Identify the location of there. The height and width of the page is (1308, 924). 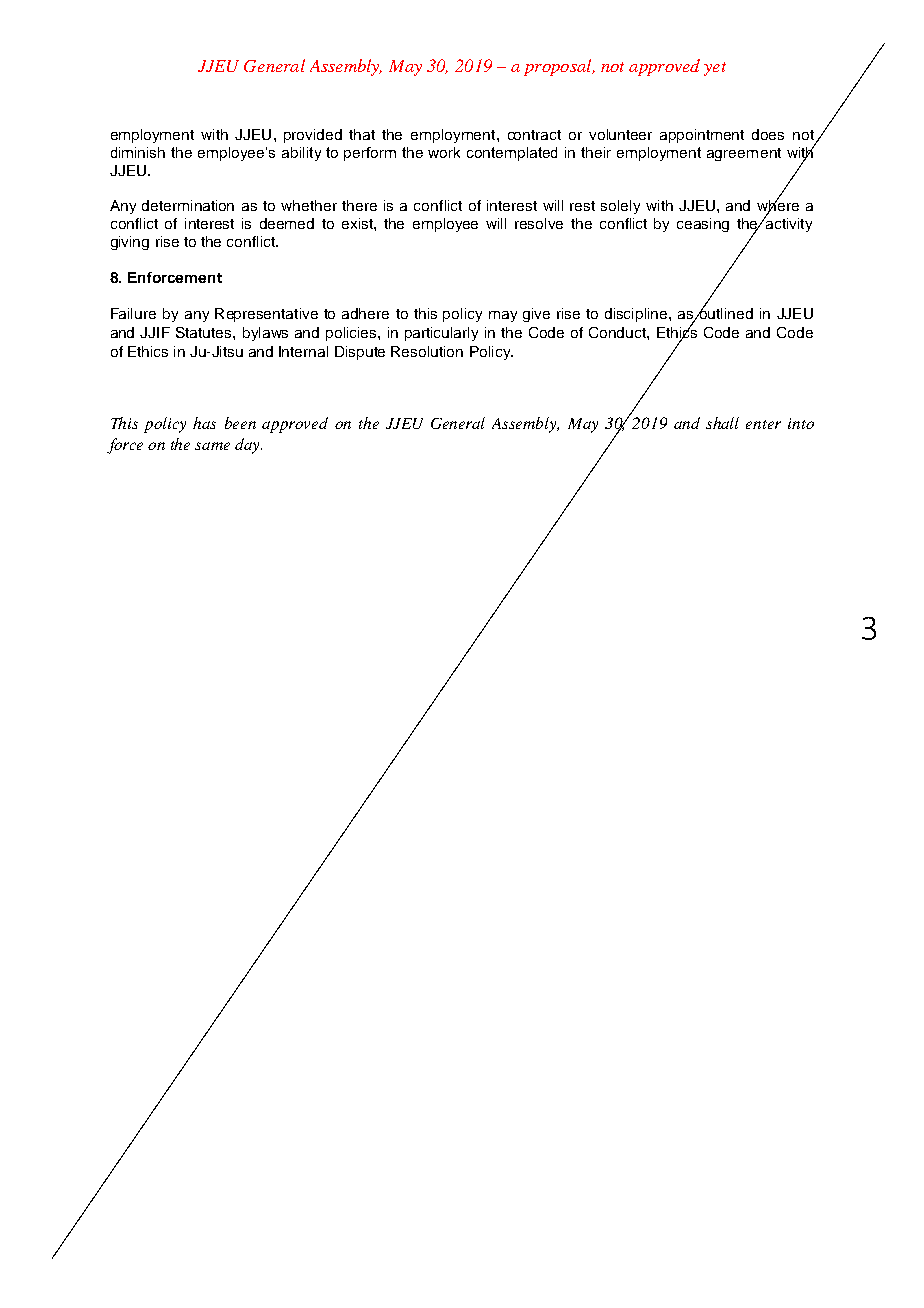
(359, 205).
